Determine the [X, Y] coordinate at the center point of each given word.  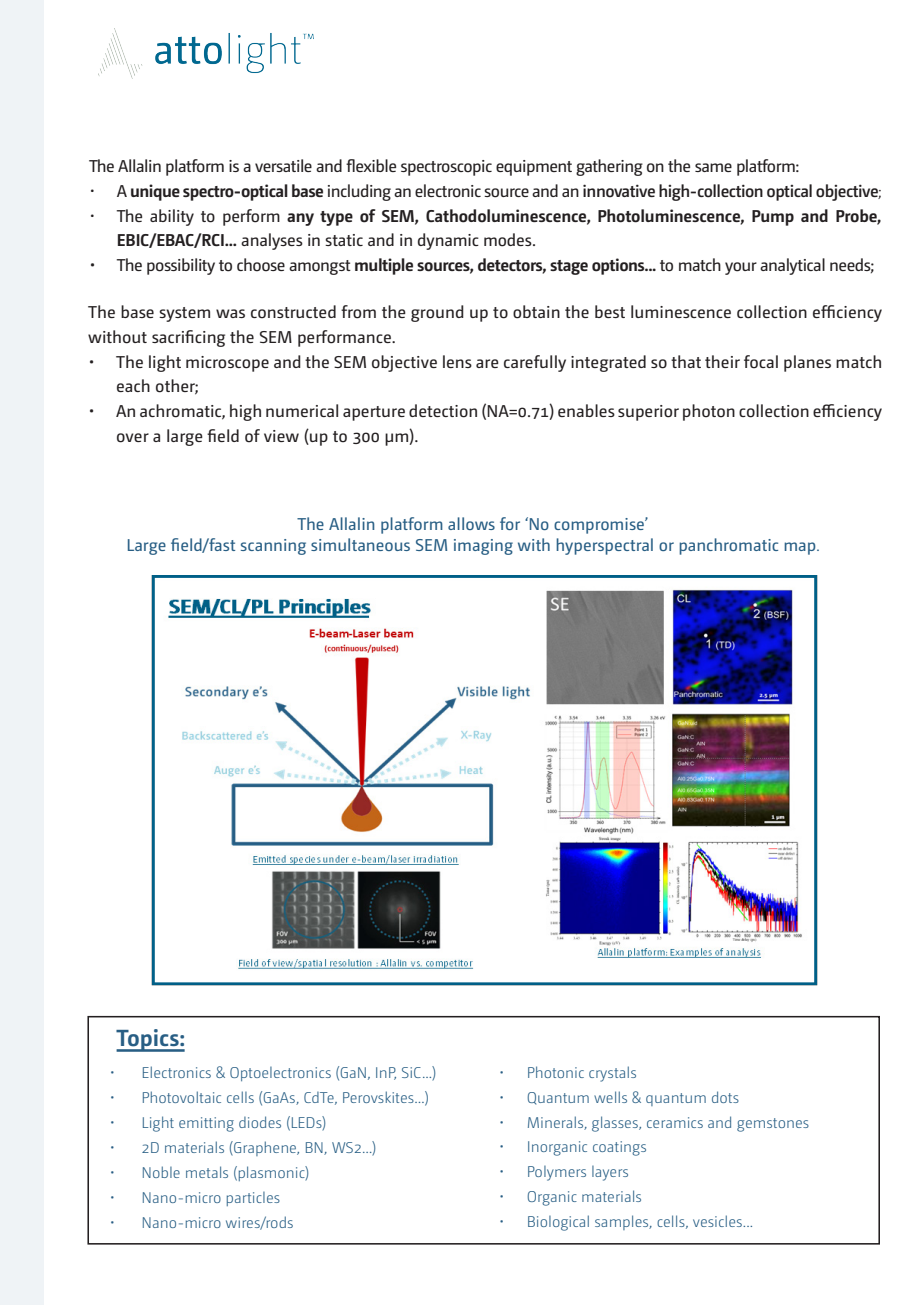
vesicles [718, 1221]
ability [172, 217]
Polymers [557, 1173]
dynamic [448, 241]
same [713, 167]
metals [207, 1172]
